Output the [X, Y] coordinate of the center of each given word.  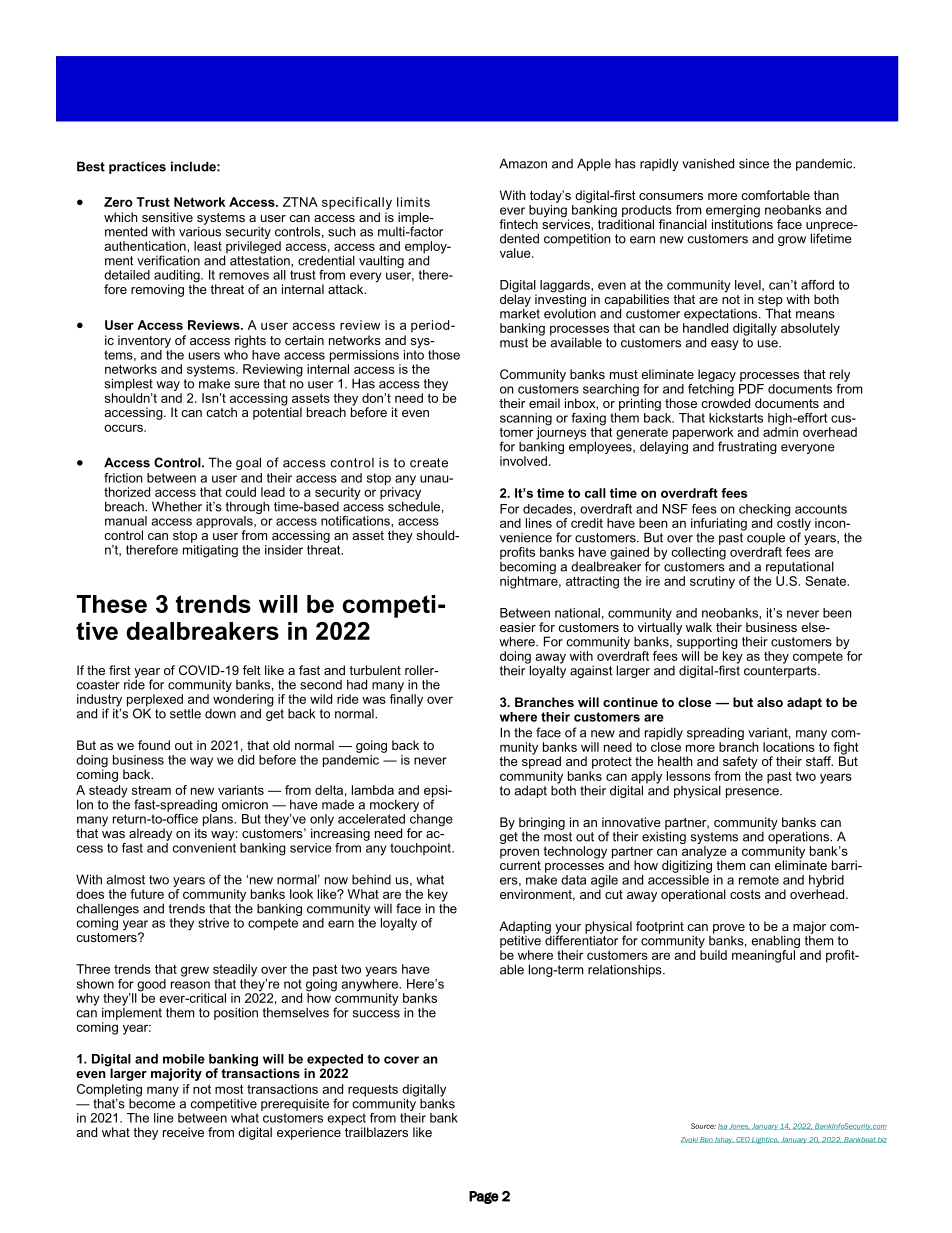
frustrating [747, 447]
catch [221, 412]
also [770, 702]
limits [413, 202]
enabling [775, 943]
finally [406, 699]
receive [183, 1132]
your [567, 930]
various [200, 230]
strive [213, 923]
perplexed [155, 701]
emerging [732, 212]
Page [484, 1197]
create [429, 463]
